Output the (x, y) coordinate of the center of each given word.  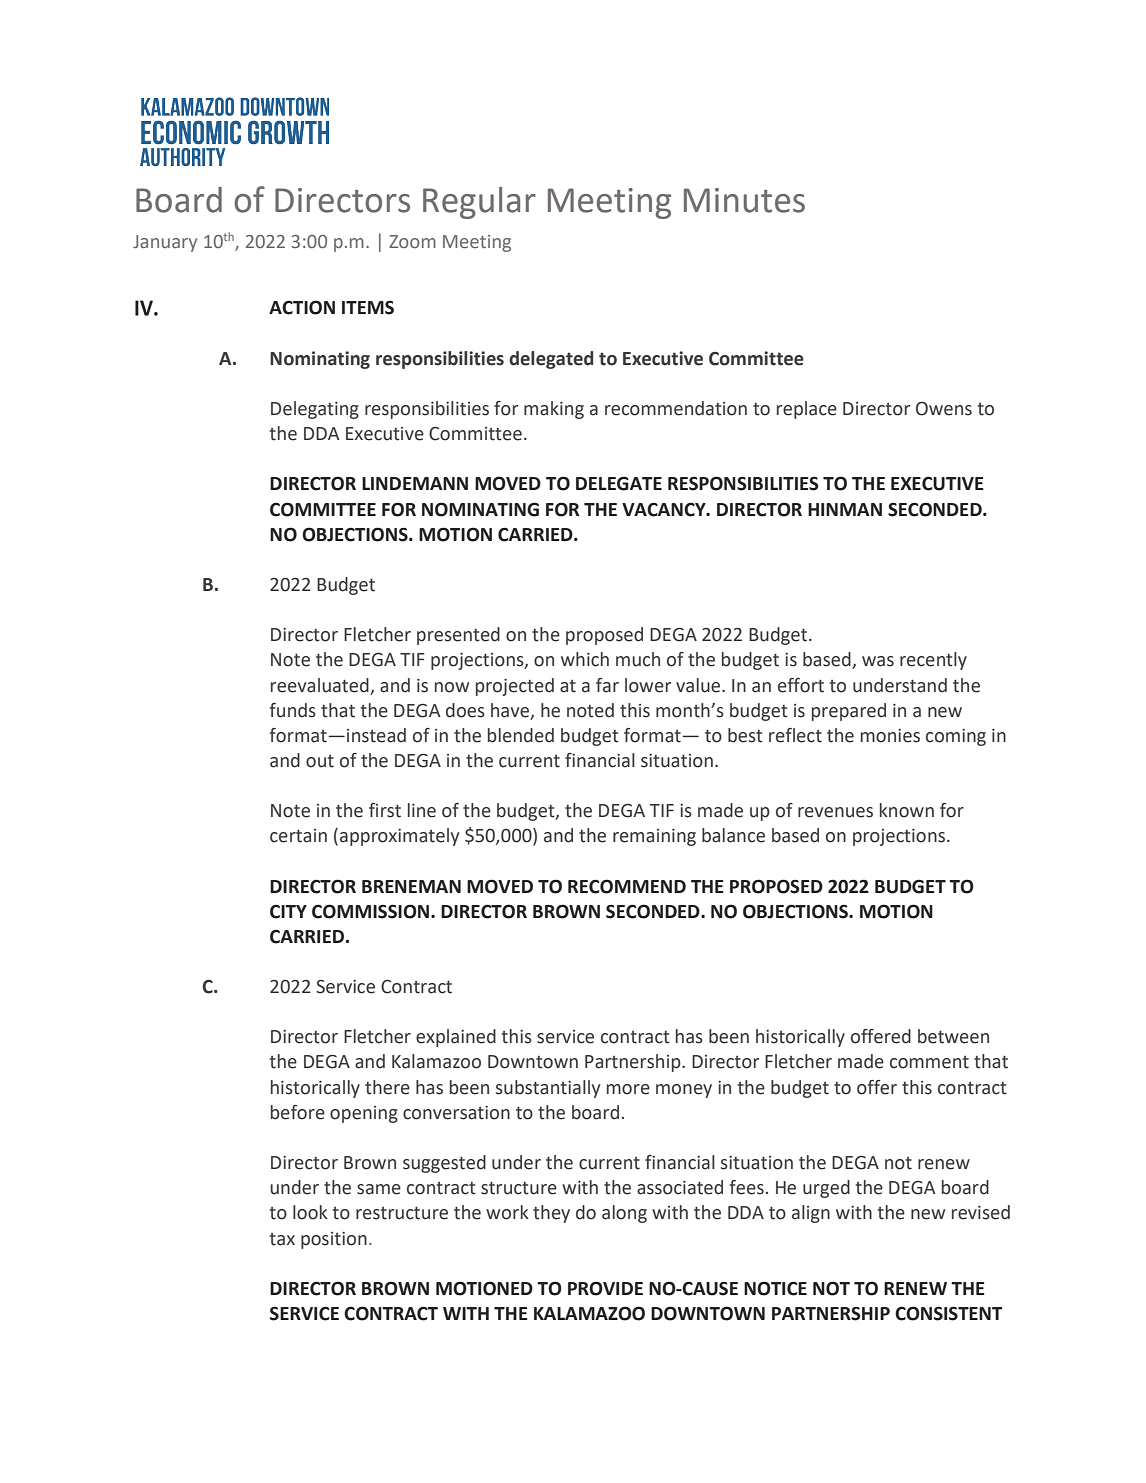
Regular (479, 203)
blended (521, 735)
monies (890, 736)
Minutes (744, 200)
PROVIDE (605, 1288)
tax (282, 1239)
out (320, 761)
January (165, 243)
